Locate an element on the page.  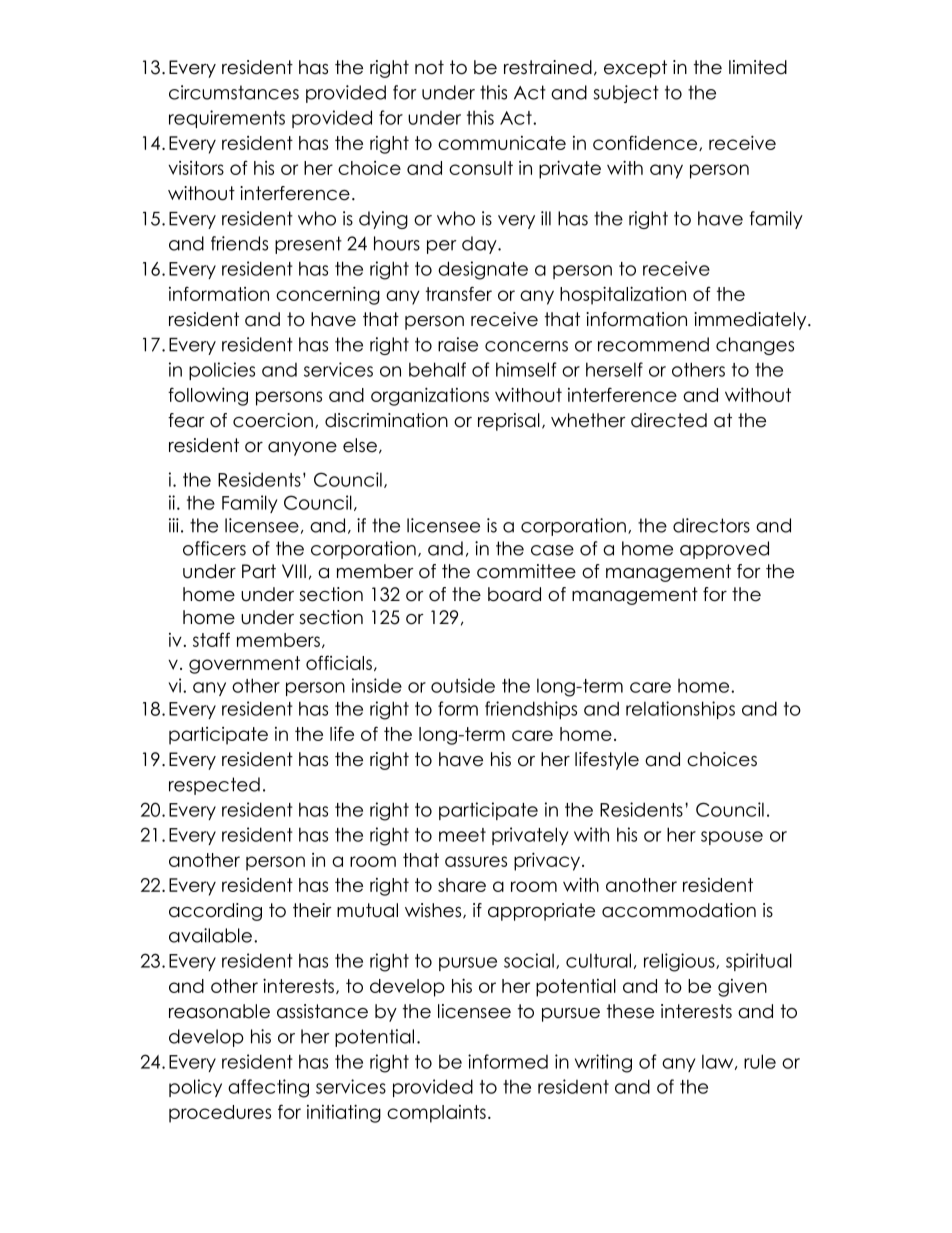
communicate is located at coordinates (502, 143).
